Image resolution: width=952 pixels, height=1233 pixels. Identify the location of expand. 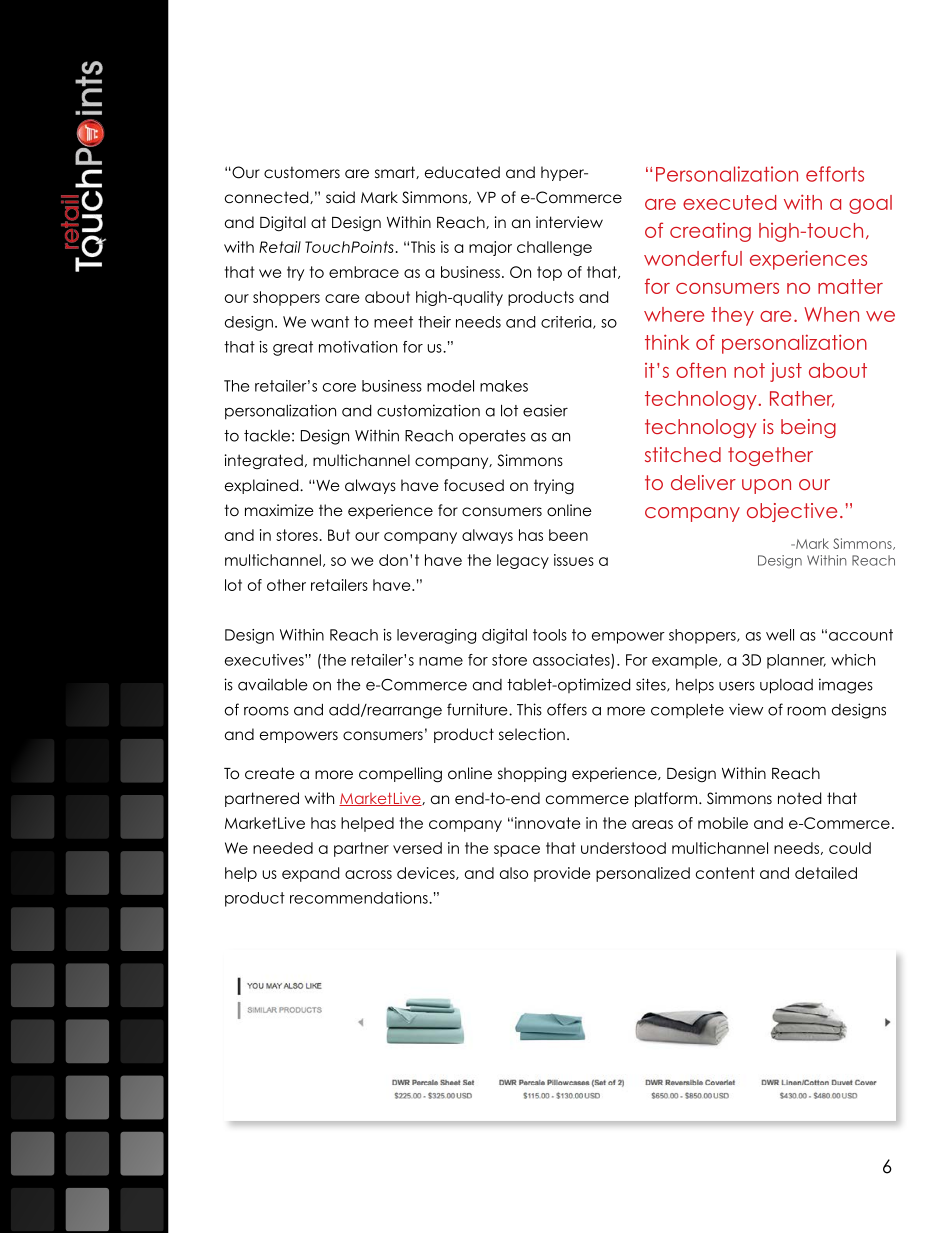
(310, 874).
